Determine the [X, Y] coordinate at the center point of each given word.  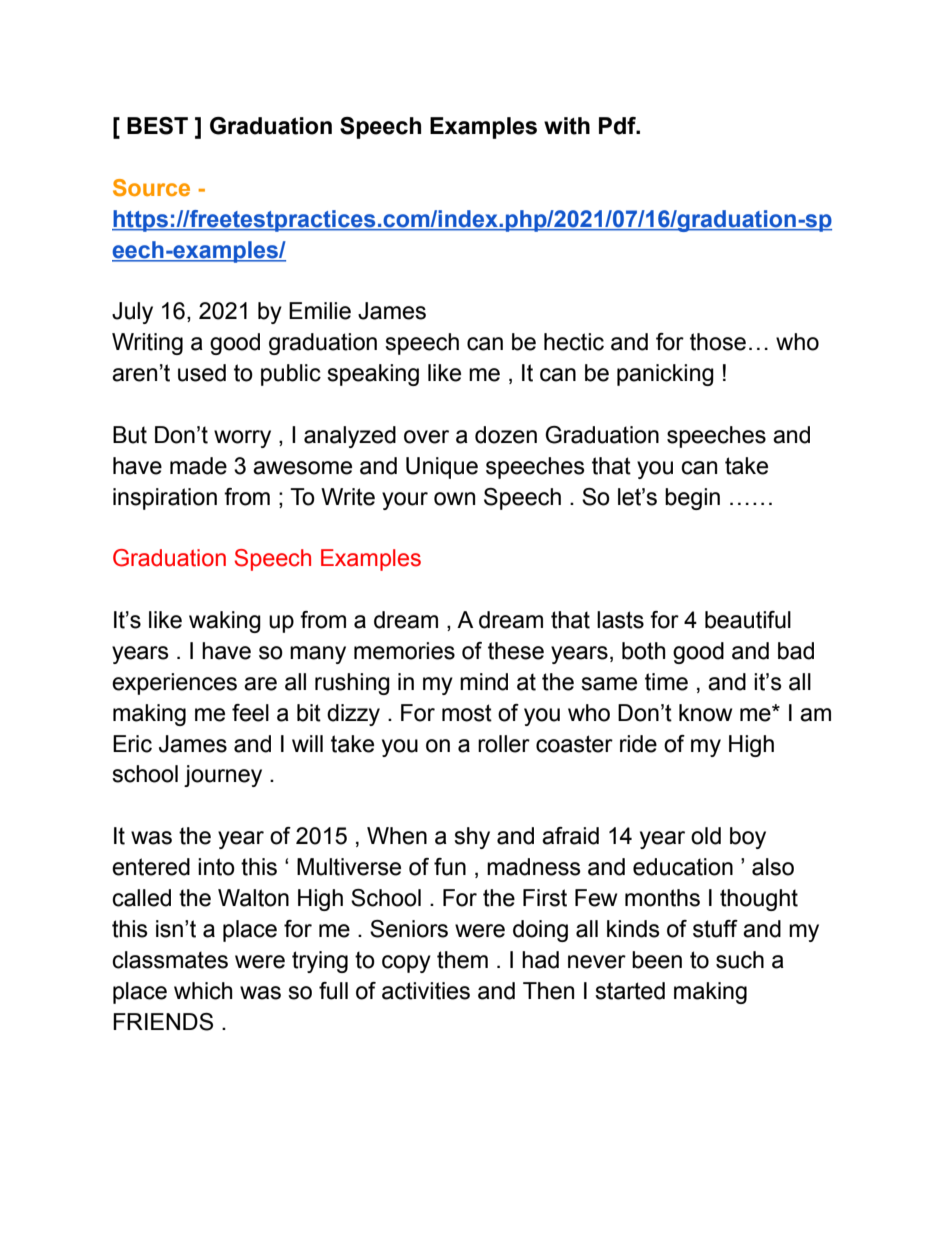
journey [223, 776]
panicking [665, 375]
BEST [157, 126]
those [718, 342]
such [740, 960]
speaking [373, 375]
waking [225, 622]
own [454, 499]
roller [504, 744]
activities [426, 991]
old [706, 836]
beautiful [748, 620]
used [202, 373]
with [567, 126]
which [203, 991]
